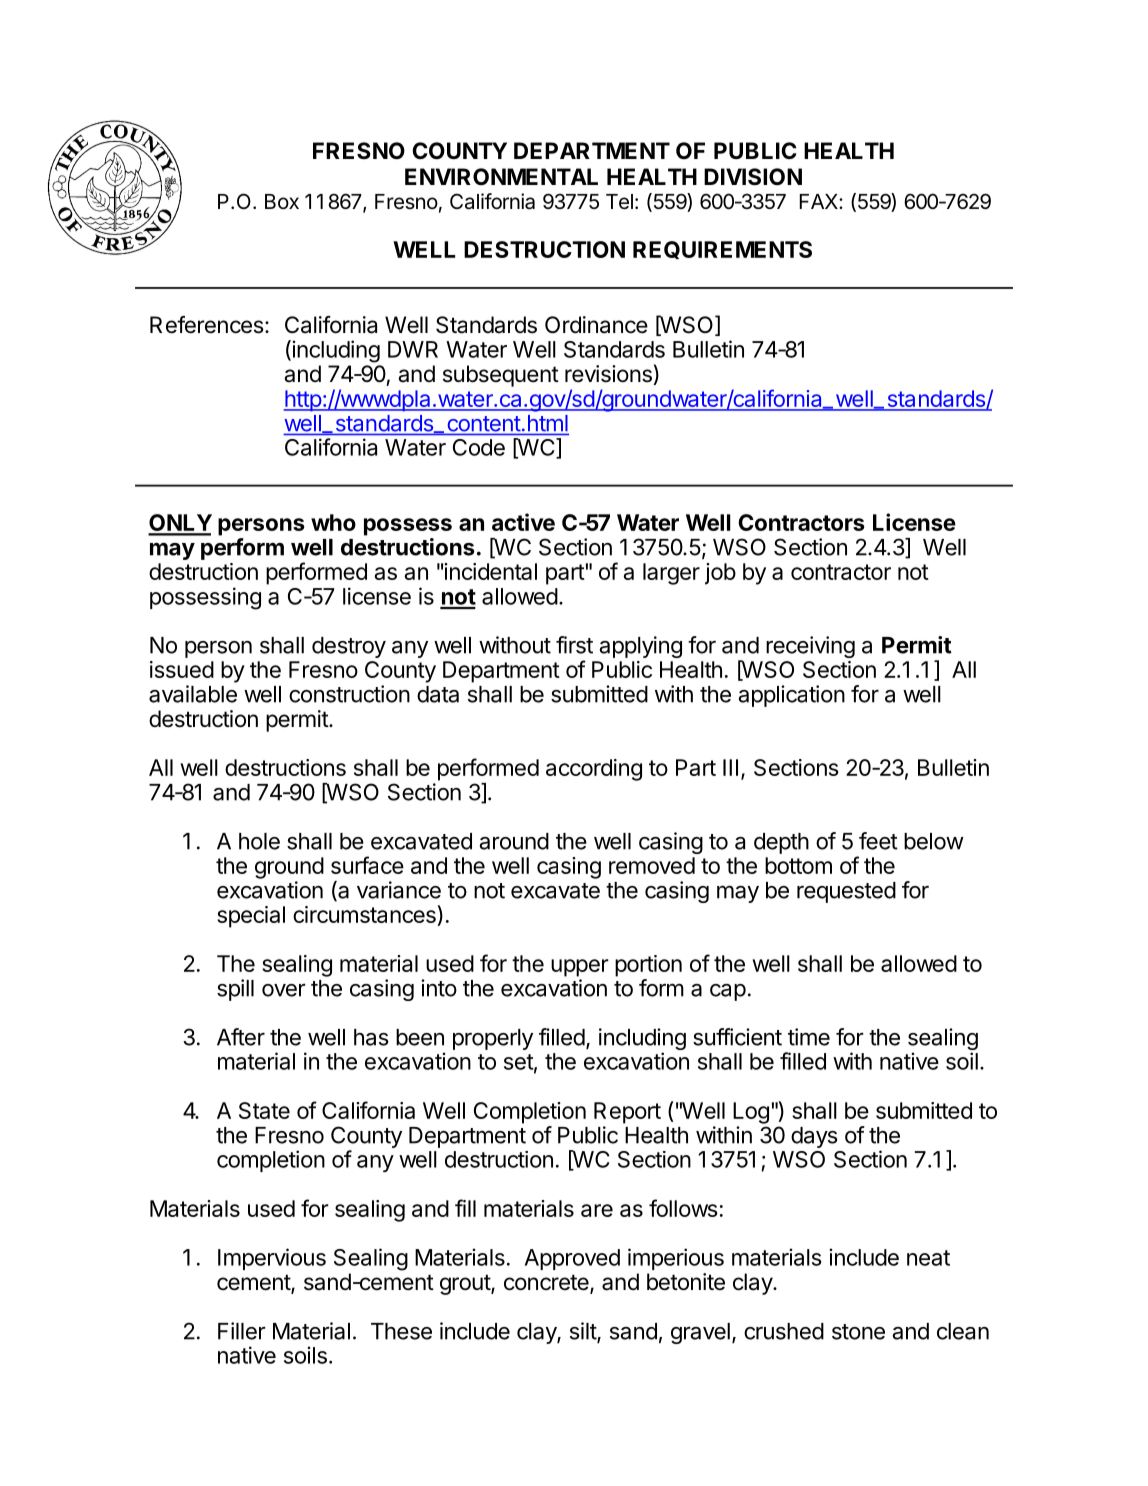 This document has height=1486, width=1148. Describe the element at coordinates (792, 696) in the document. I see `application` at that location.
